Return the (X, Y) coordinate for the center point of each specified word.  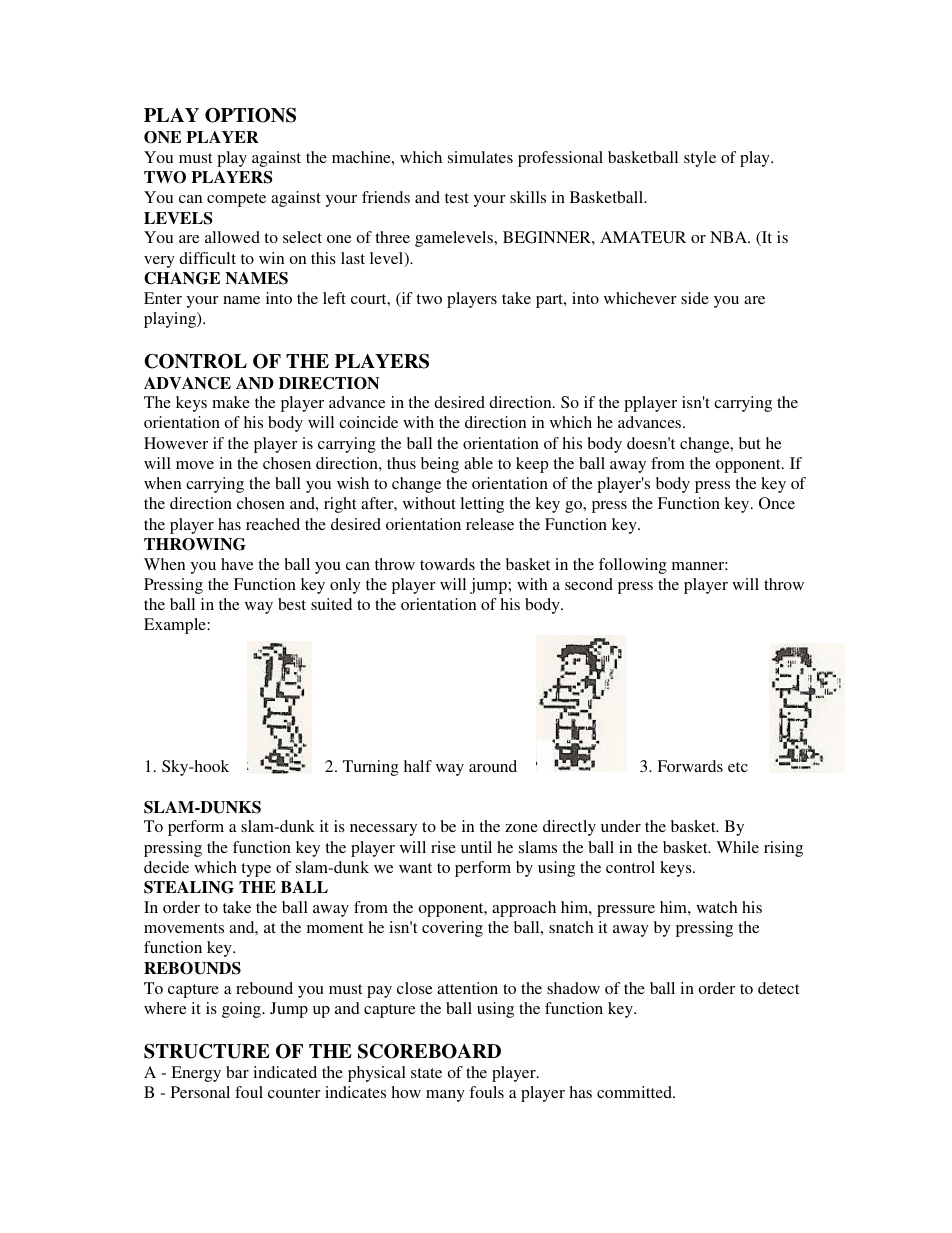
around (493, 766)
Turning (371, 768)
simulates (480, 157)
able (478, 463)
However (176, 443)
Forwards (690, 766)
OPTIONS (250, 115)
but (750, 443)
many (445, 1096)
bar (237, 1072)
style (700, 159)
